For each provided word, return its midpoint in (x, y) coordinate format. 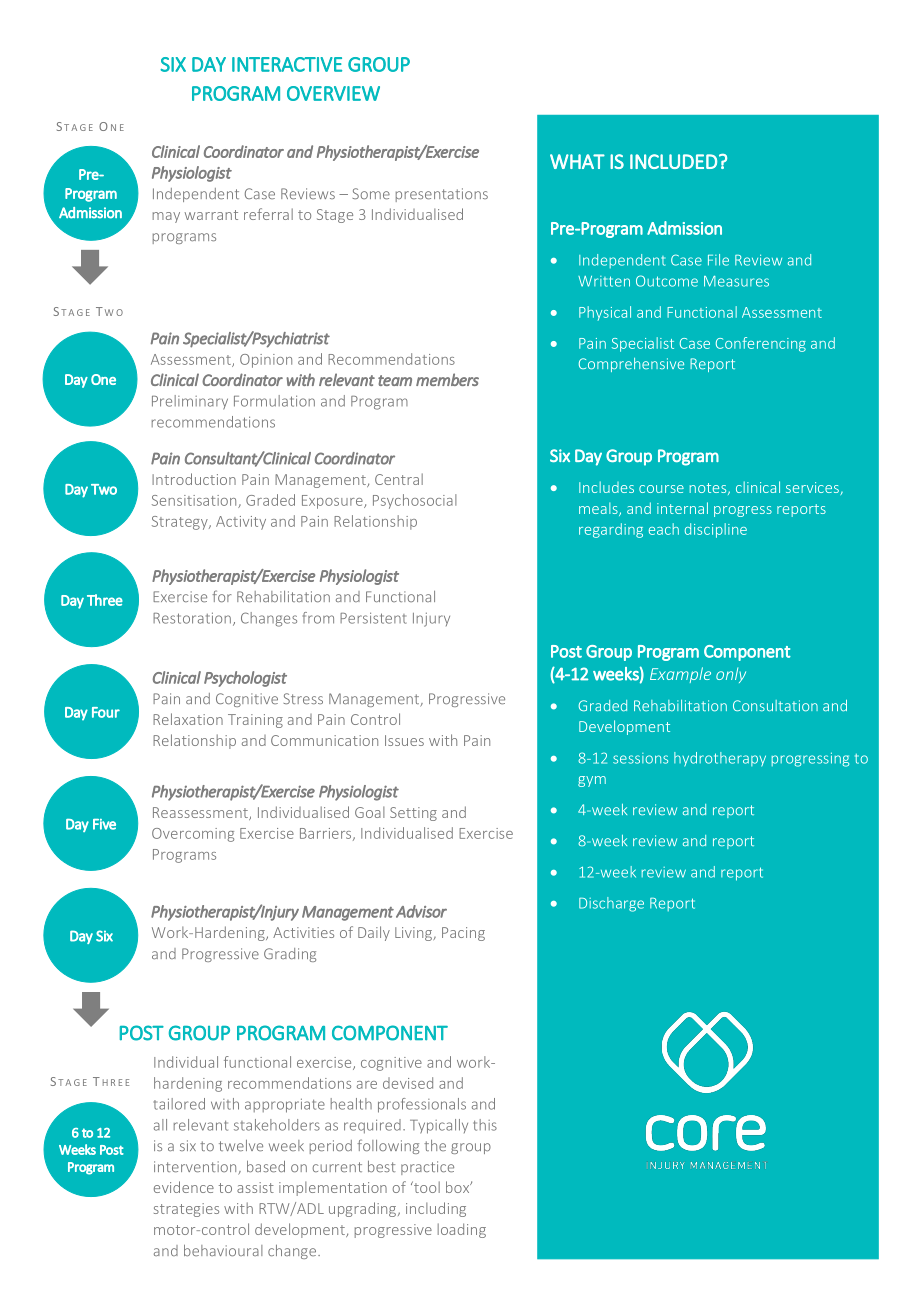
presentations (442, 195)
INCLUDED (673, 161)
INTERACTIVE (287, 64)
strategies (186, 1210)
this (485, 1125)
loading (462, 1230)
